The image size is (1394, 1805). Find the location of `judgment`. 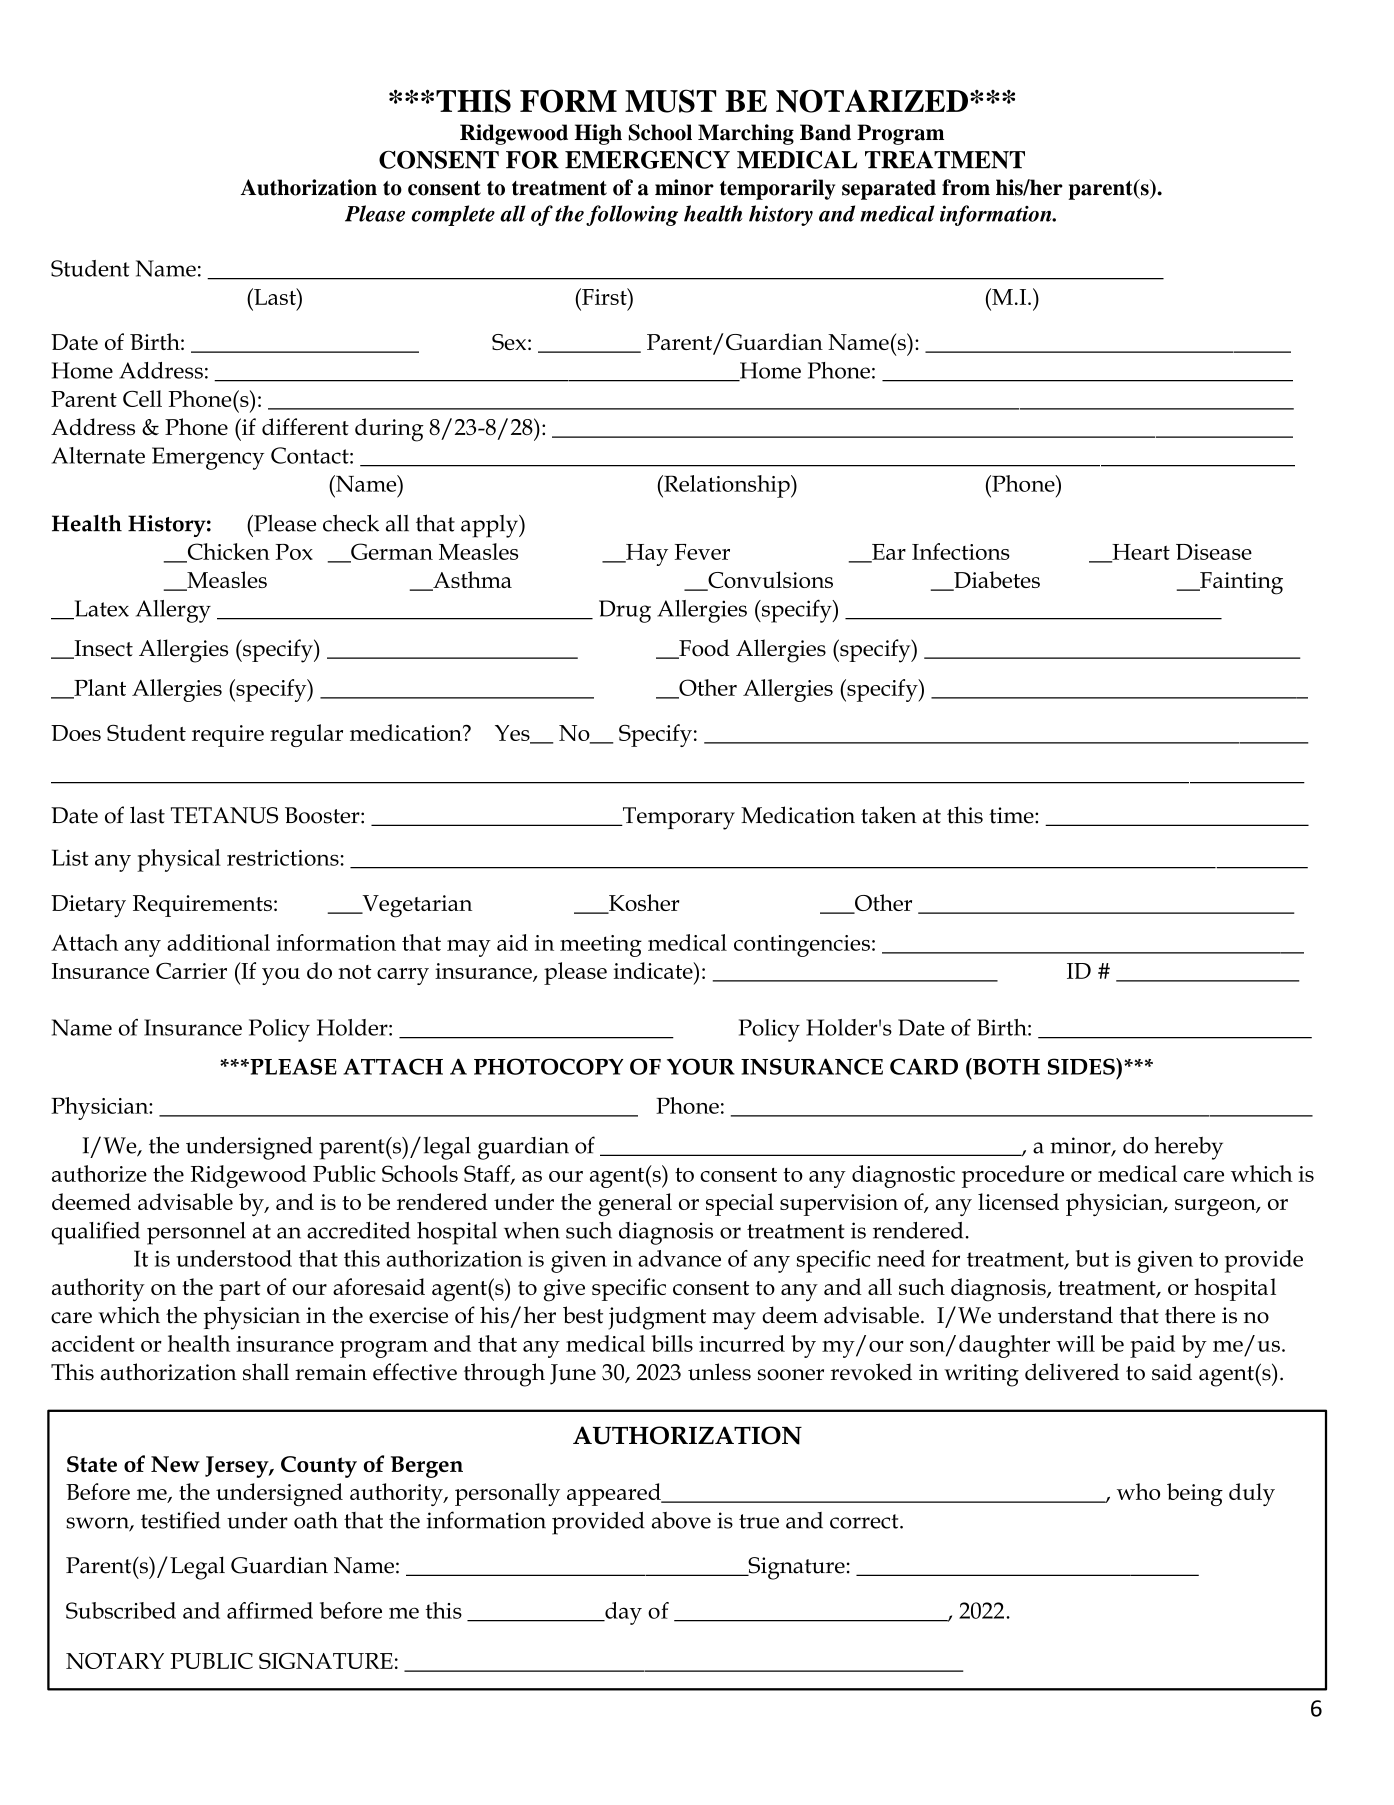

judgment is located at coordinates (657, 1318).
